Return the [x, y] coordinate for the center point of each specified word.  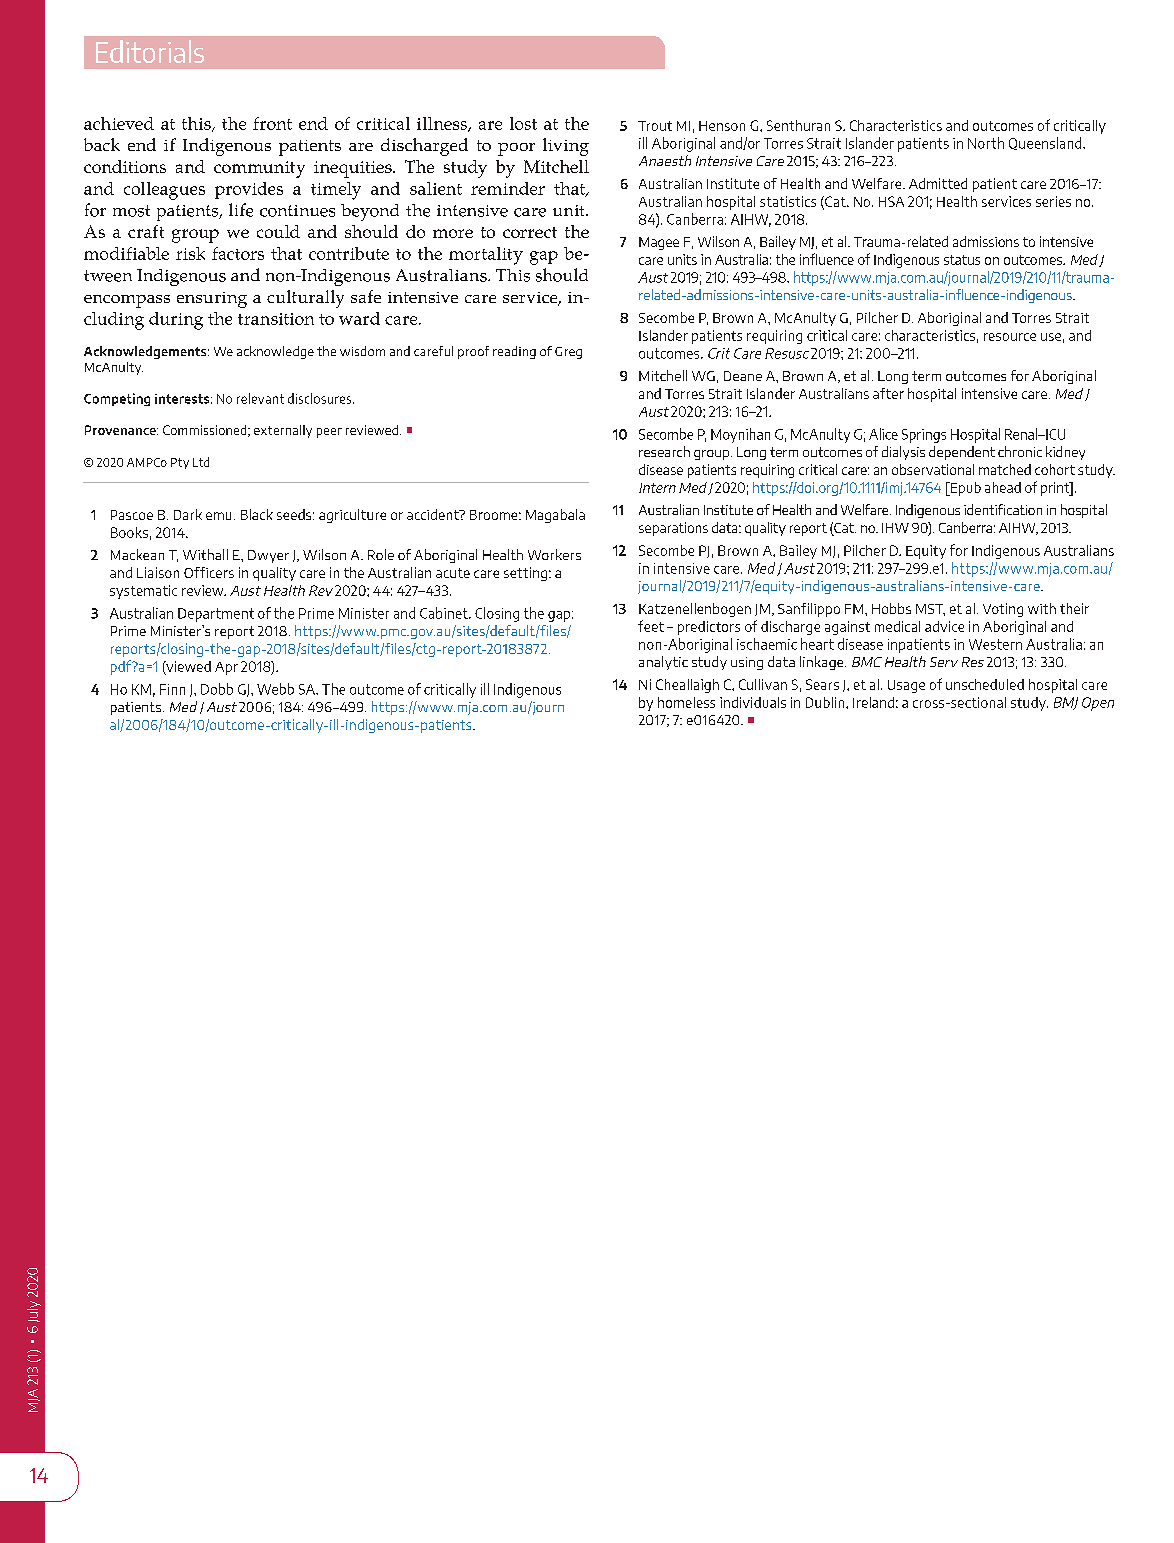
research [664, 451]
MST [930, 610]
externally [283, 431]
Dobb [217, 689]
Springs [924, 436]
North [986, 143]
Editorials [150, 51]
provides [249, 190]
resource [1010, 337]
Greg [568, 353]
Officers [209, 572]
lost [523, 123]
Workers [554, 554]
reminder [508, 188]
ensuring [212, 300]
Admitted [938, 183]
